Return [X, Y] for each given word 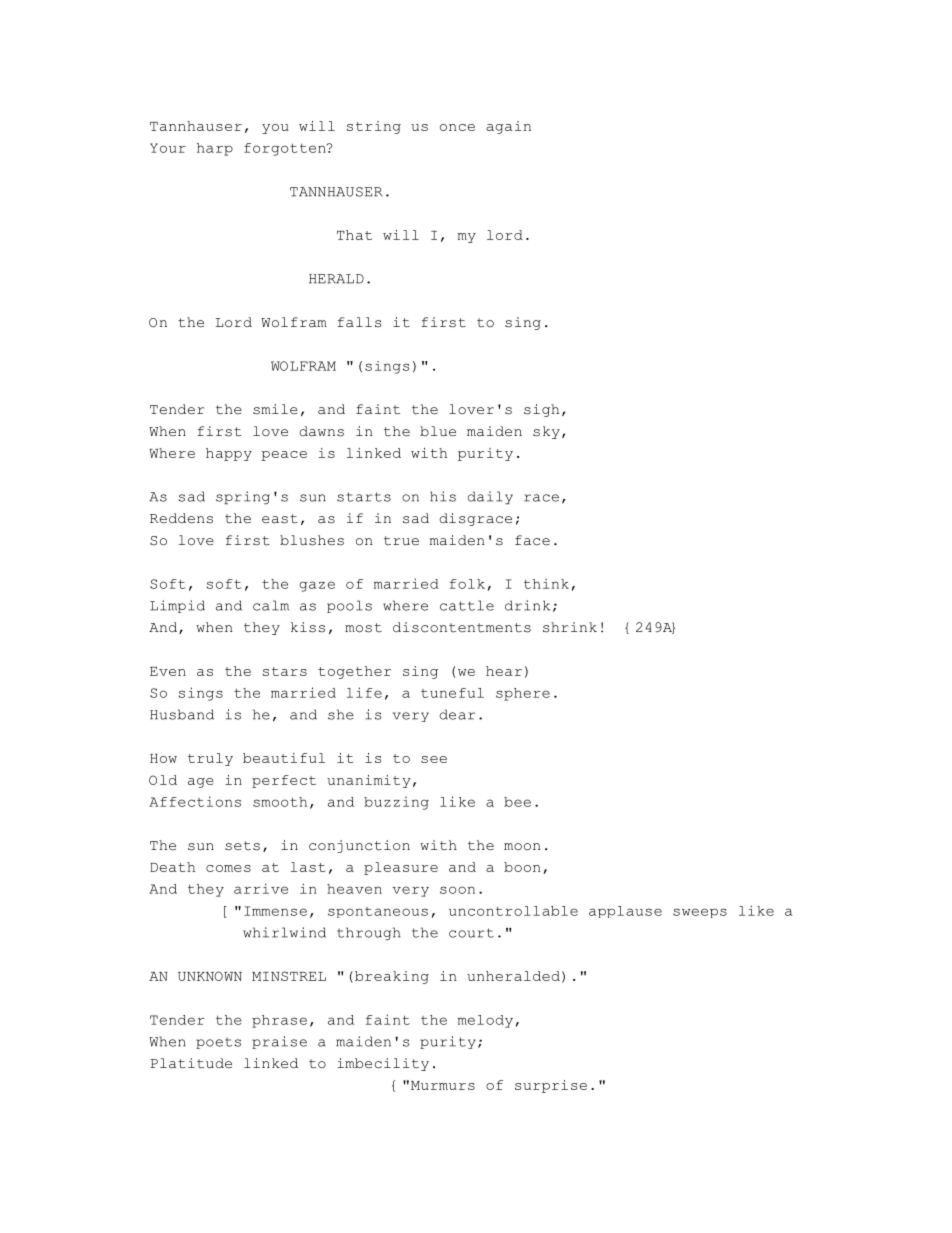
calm [271, 605]
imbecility [383, 1064]
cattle [467, 605]
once [457, 127]
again [508, 127]
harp [215, 149]
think [546, 584]
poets [218, 1043]
